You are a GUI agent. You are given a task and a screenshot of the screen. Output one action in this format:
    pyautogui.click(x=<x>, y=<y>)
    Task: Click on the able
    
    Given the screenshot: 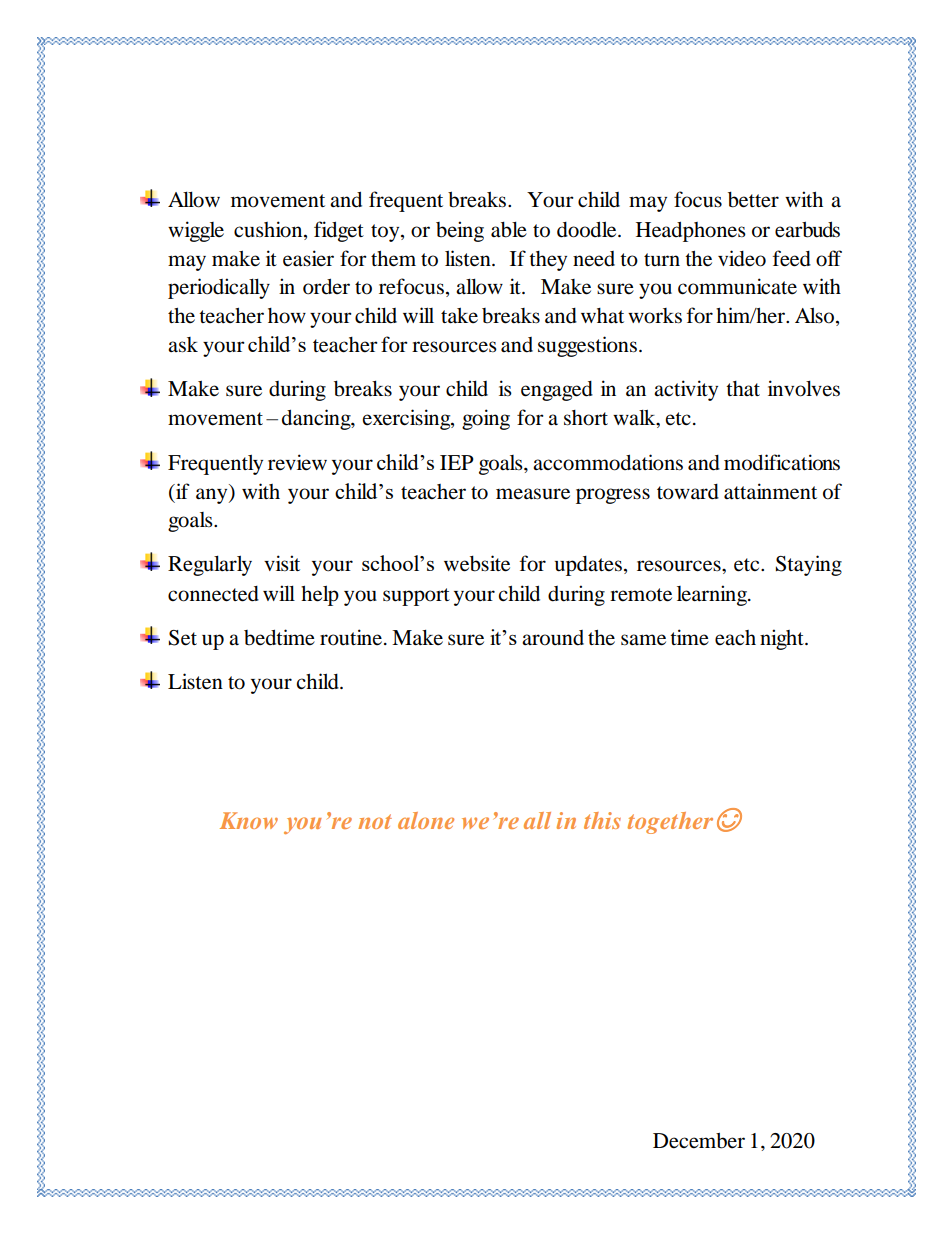 What is the action you would take?
    pyautogui.click(x=509, y=229)
